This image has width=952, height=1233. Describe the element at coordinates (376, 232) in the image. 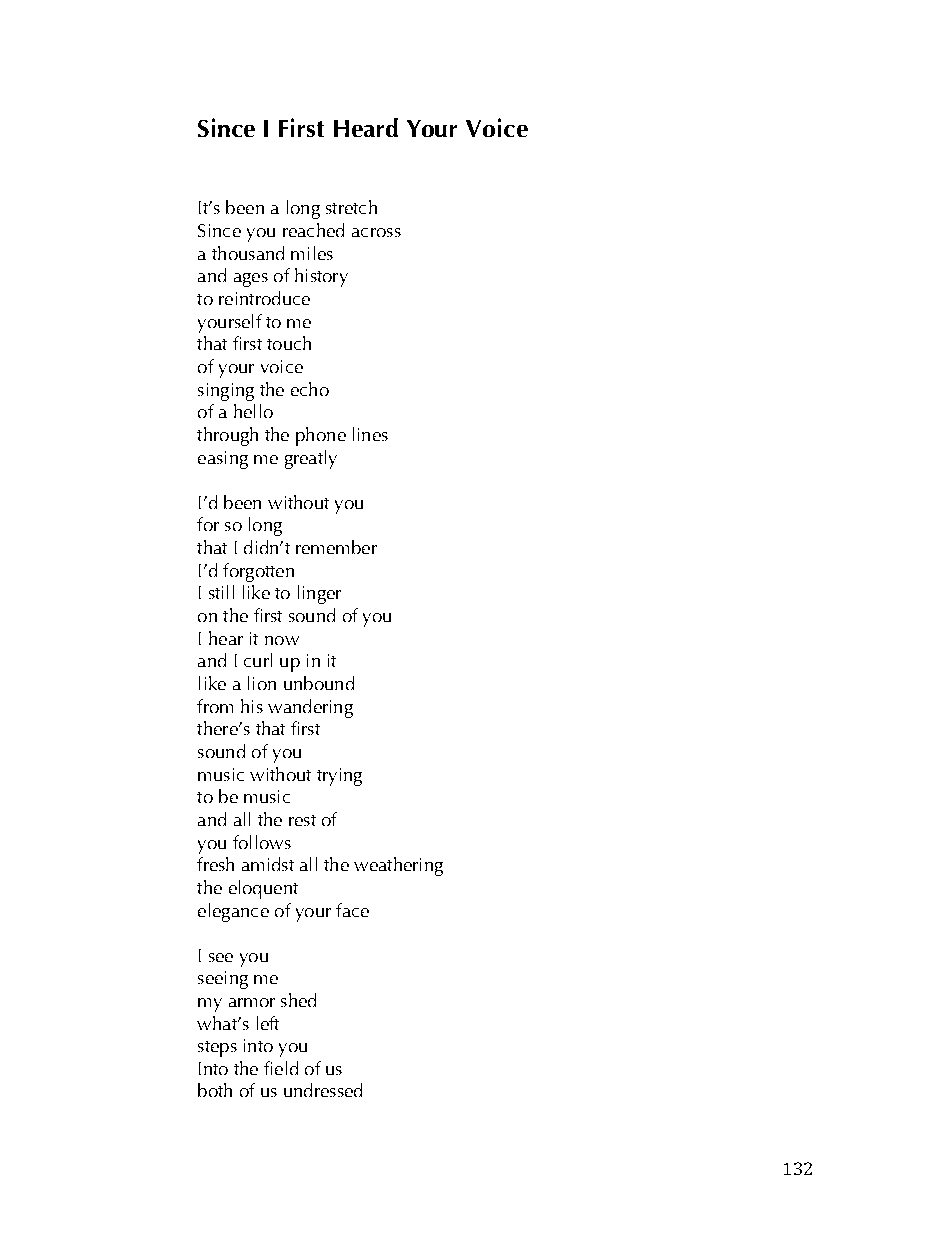

I see `across` at that location.
